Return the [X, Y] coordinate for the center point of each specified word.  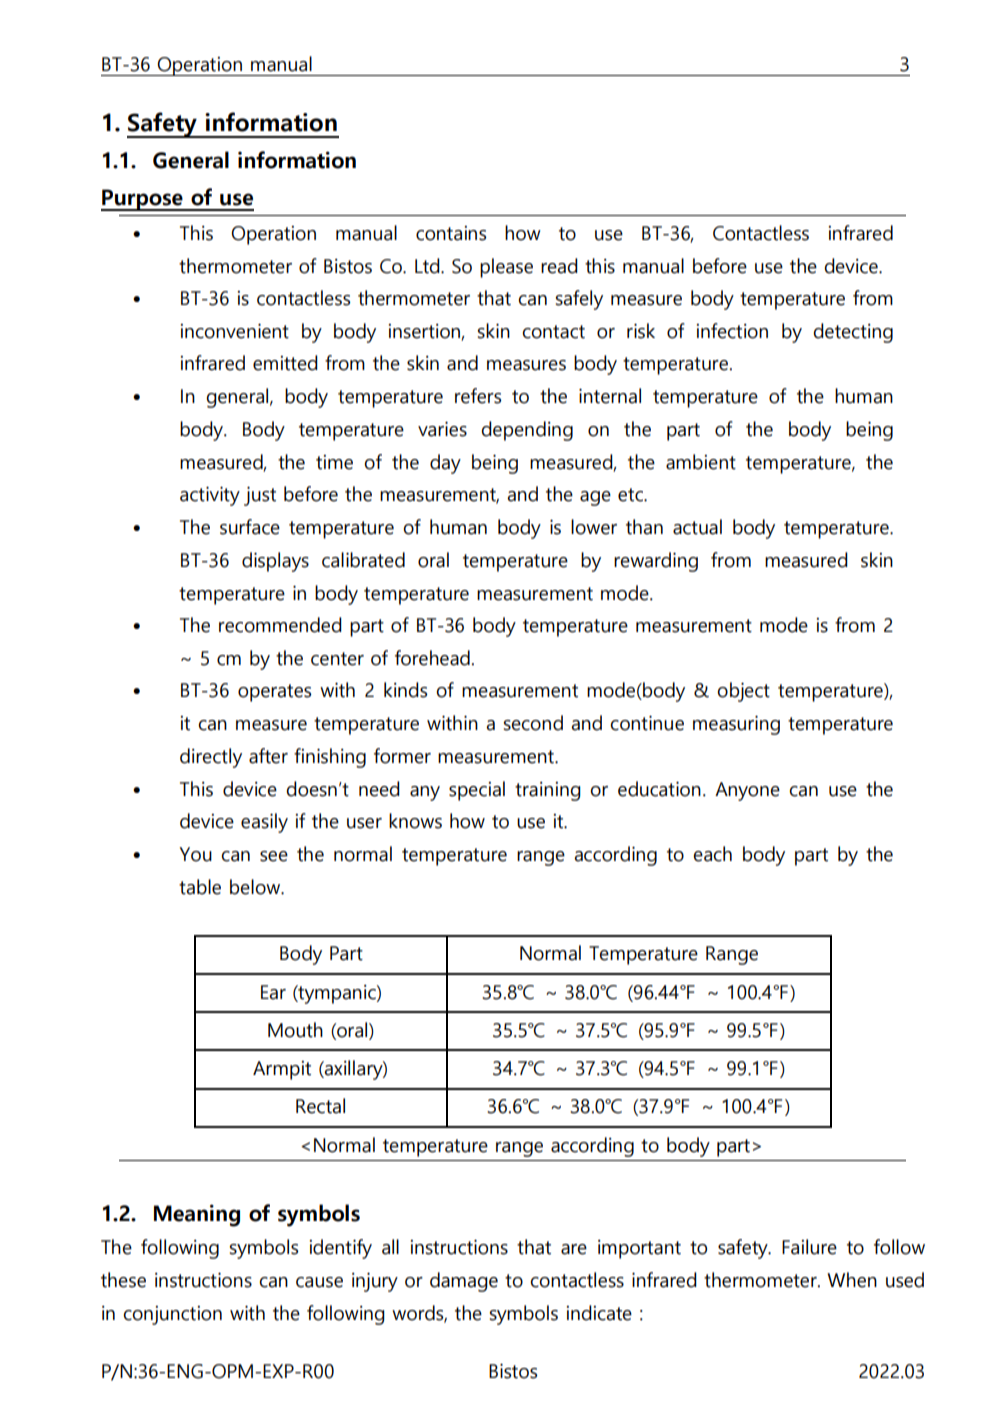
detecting [853, 333]
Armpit [282, 1070]
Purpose [143, 200]
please [506, 268]
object [743, 692]
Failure [809, 1247]
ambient [701, 462]
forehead [432, 658]
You [196, 854]
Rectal [320, 1106]
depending [527, 431]
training [548, 791]
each [712, 854]
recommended [280, 625]
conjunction [172, 1315]
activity [210, 496]
